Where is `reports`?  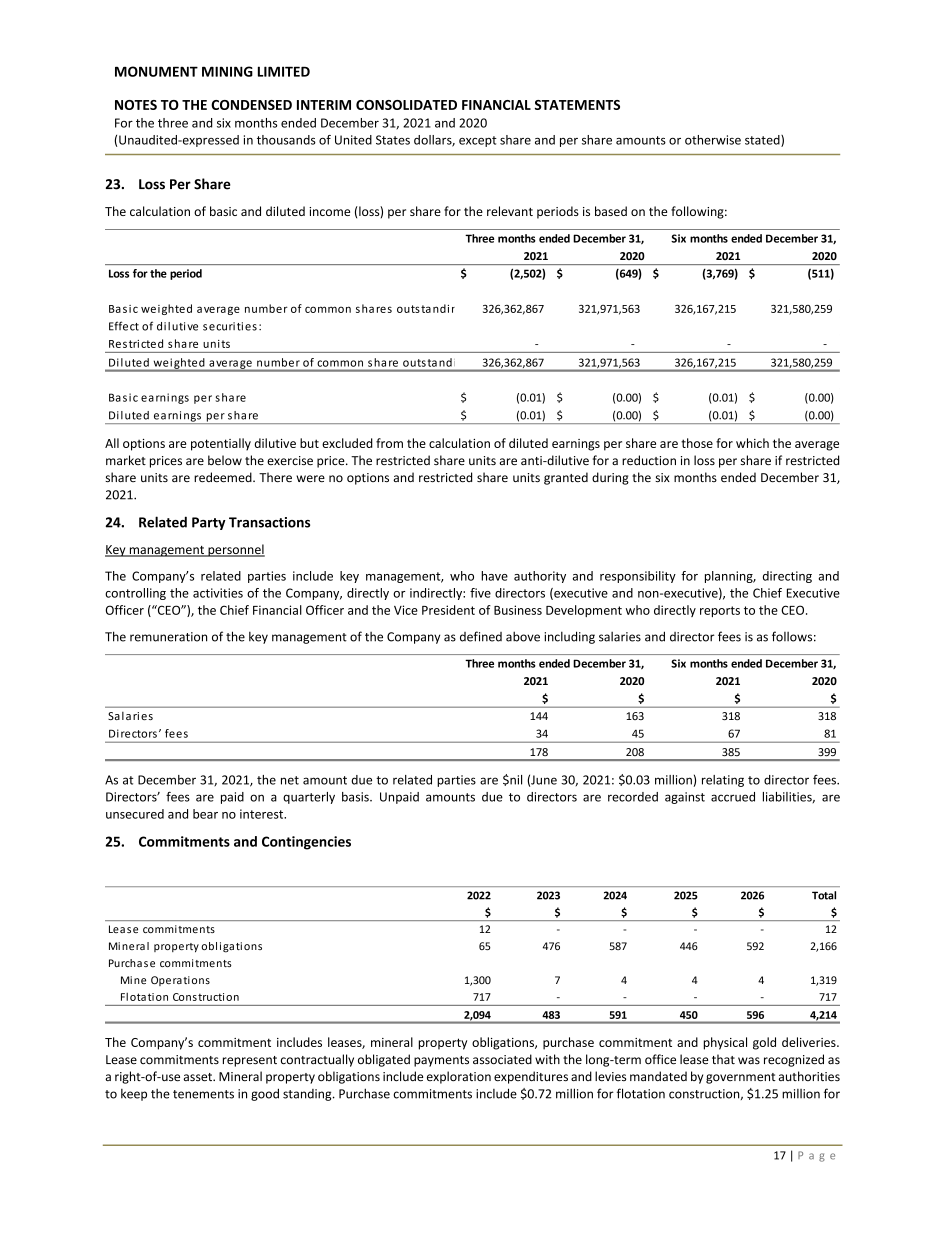 reports is located at coordinates (720, 611).
